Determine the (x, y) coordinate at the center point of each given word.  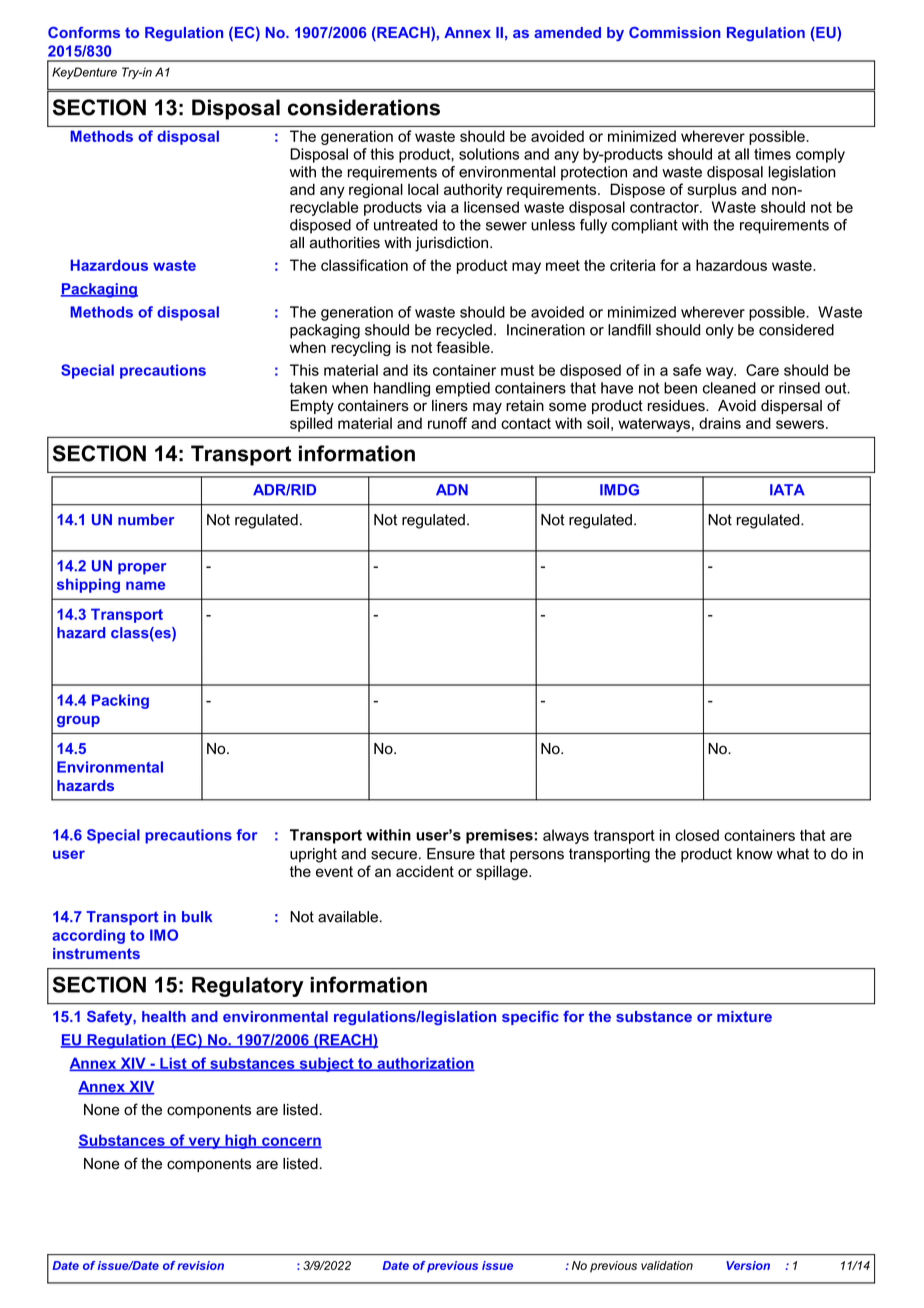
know (755, 854)
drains (720, 423)
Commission (675, 32)
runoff (447, 423)
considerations (364, 107)
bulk (197, 917)
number (146, 520)
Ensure (451, 854)
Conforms (84, 32)
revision (200, 1265)
